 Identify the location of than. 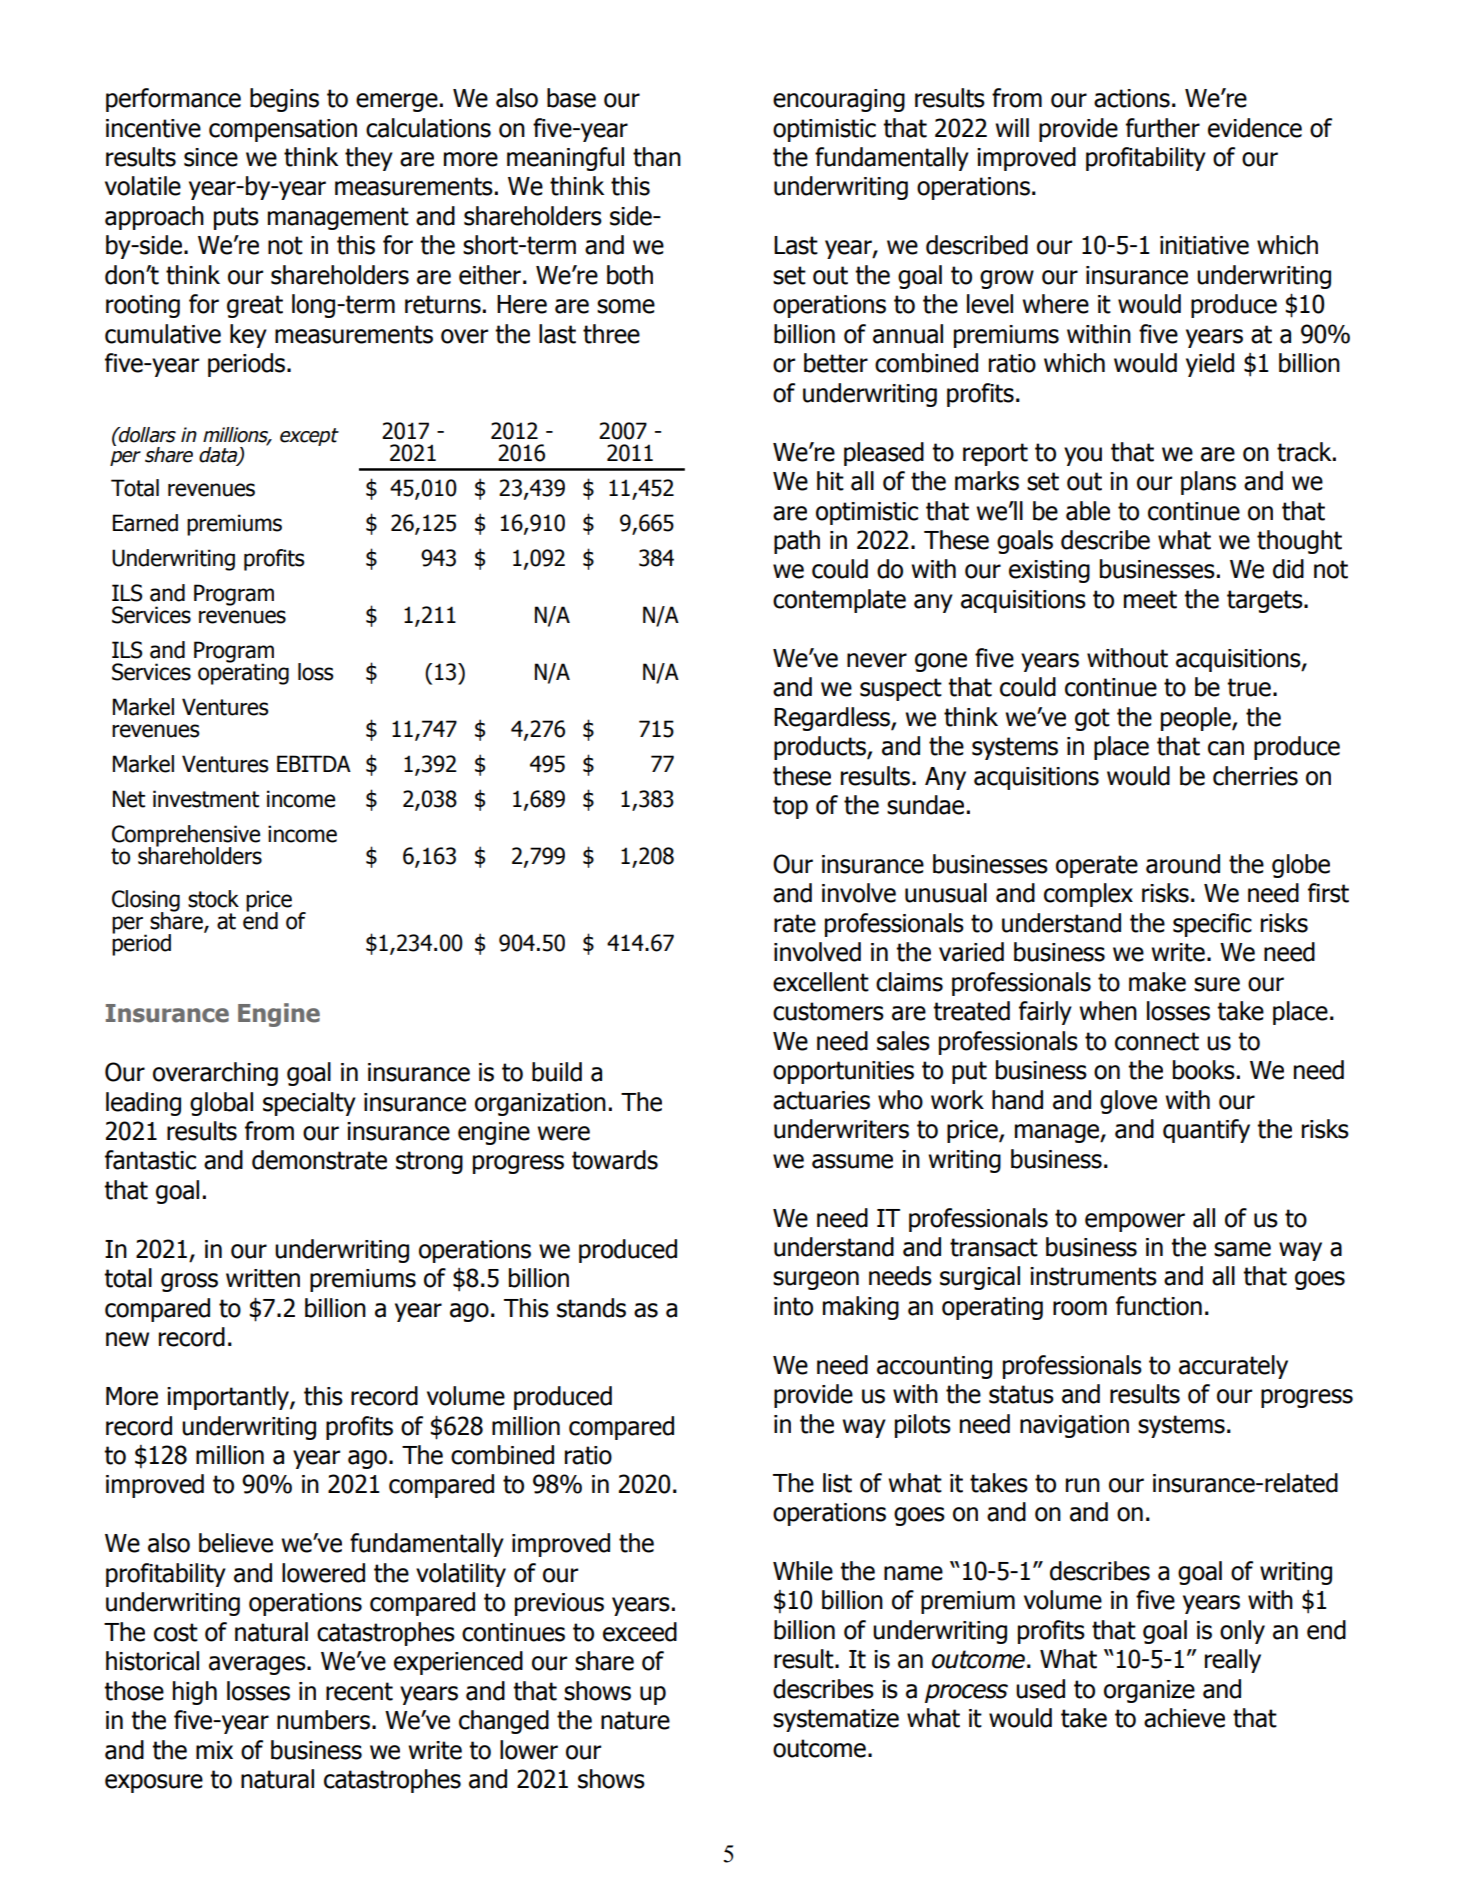
(657, 157).
